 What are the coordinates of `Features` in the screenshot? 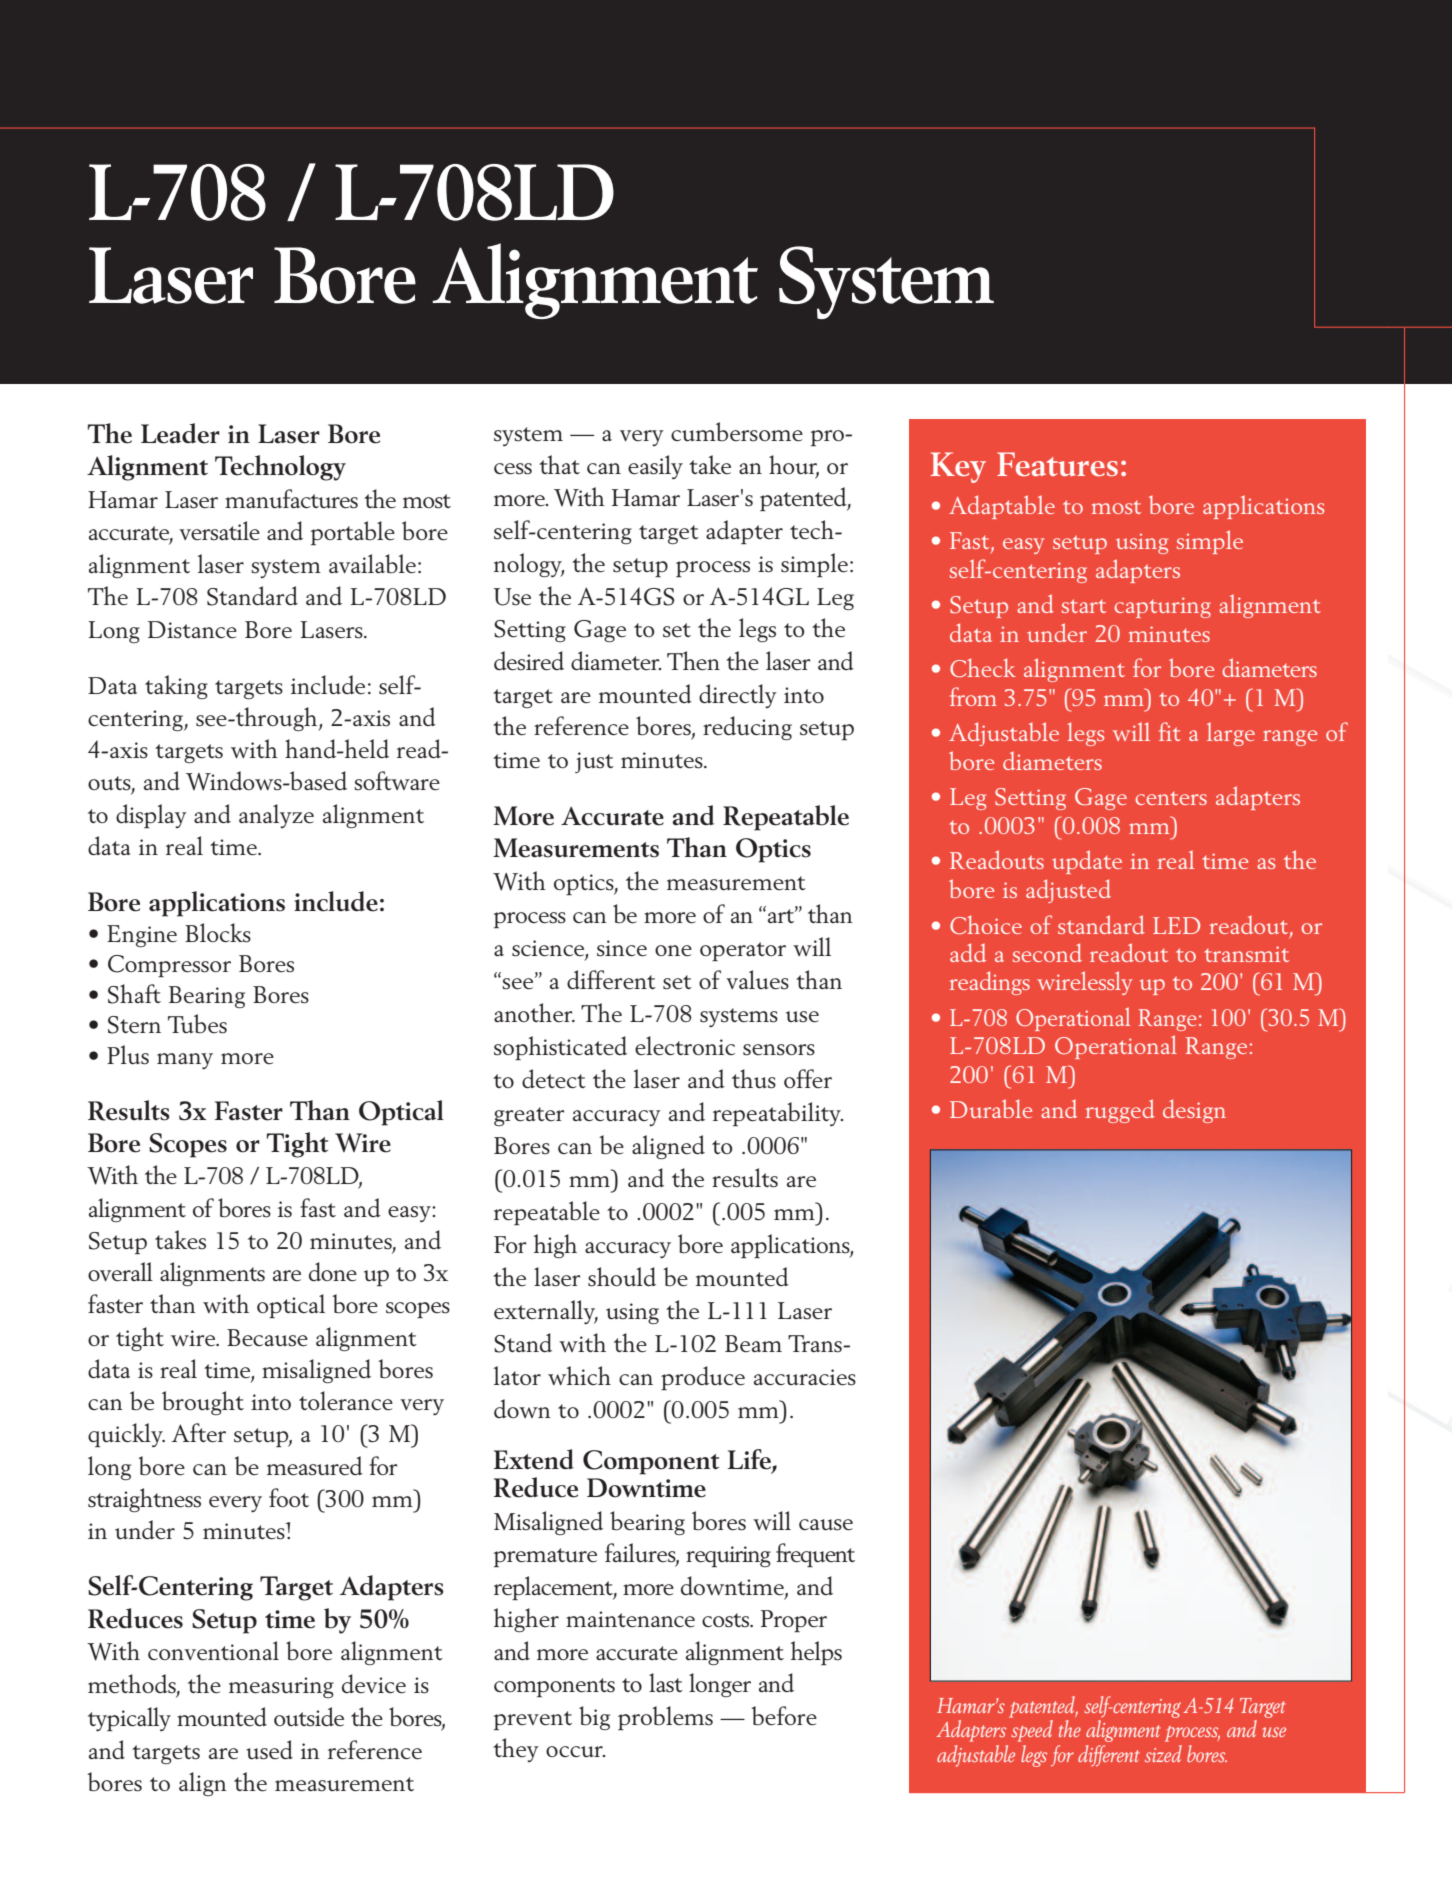 It's located at (1057, 464).
